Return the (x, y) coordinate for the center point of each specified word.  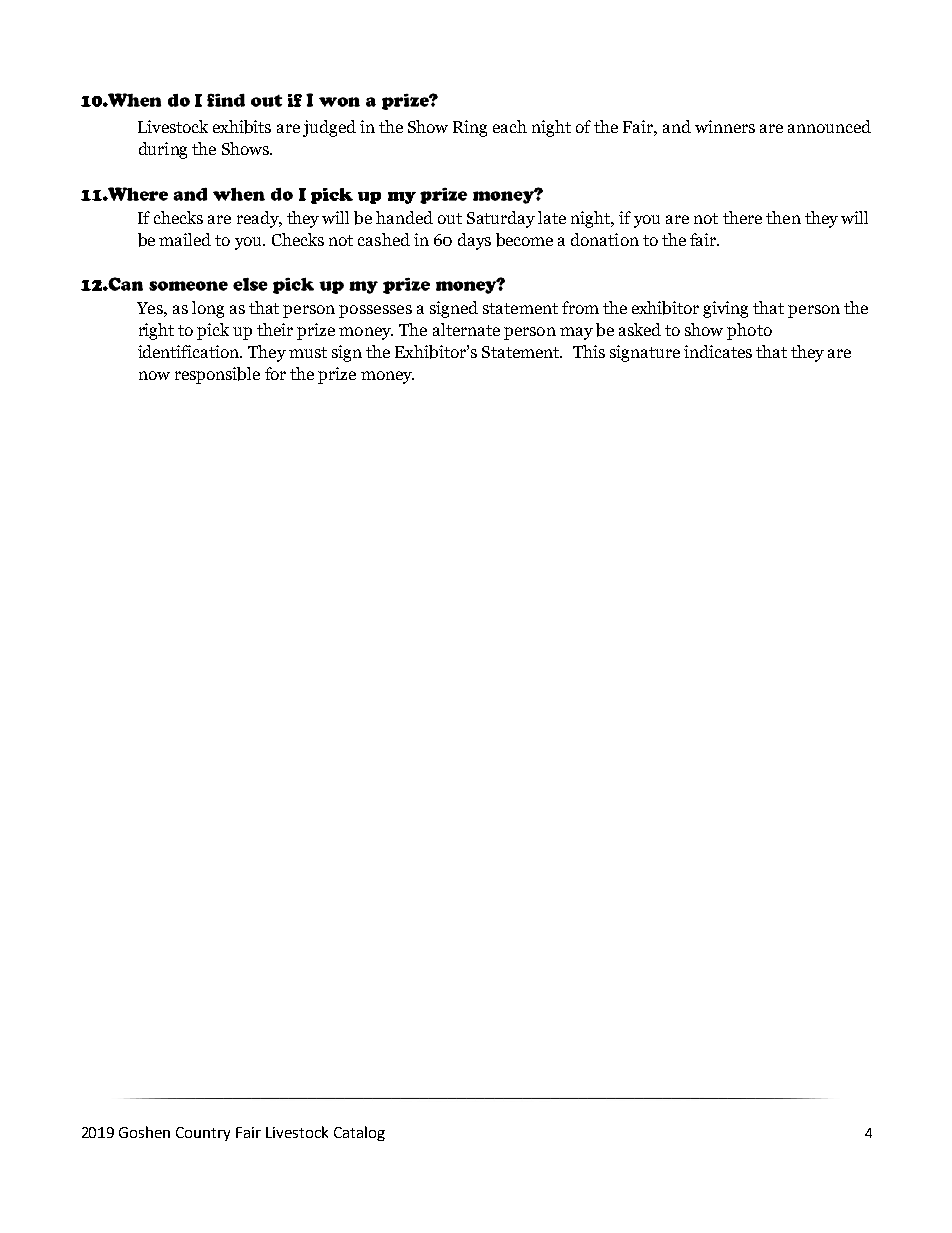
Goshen (144, 1132)
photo (749, 331)
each (510, 126)
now (154, 375)
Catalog (359, 1133)
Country (203, 1134)
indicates (718, 351)
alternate (466, 329)
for (275, 373)
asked (640, 329)
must (308, 352)
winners (725, 126)
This (589, 351)
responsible (217, 375)
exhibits (242, 127)
